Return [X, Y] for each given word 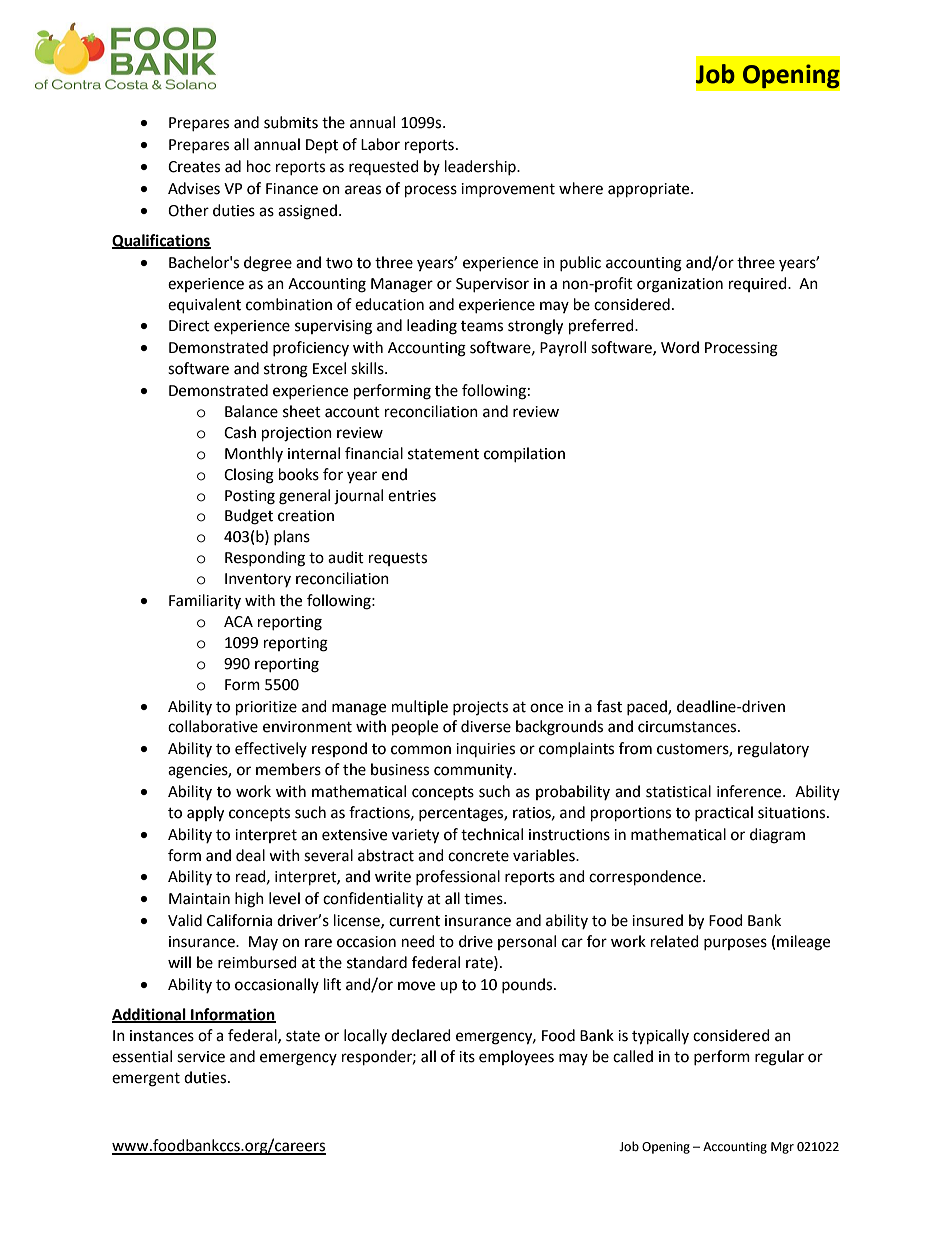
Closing [249, 476]
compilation [524, 454]
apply [205, 814]
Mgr [782, 1148]
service [201, 1057]
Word [680, 347]
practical [724, 813]
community [474, 771]
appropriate [650, 190]
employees [516, 1057]
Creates [194, 167]
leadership [481, 167]
